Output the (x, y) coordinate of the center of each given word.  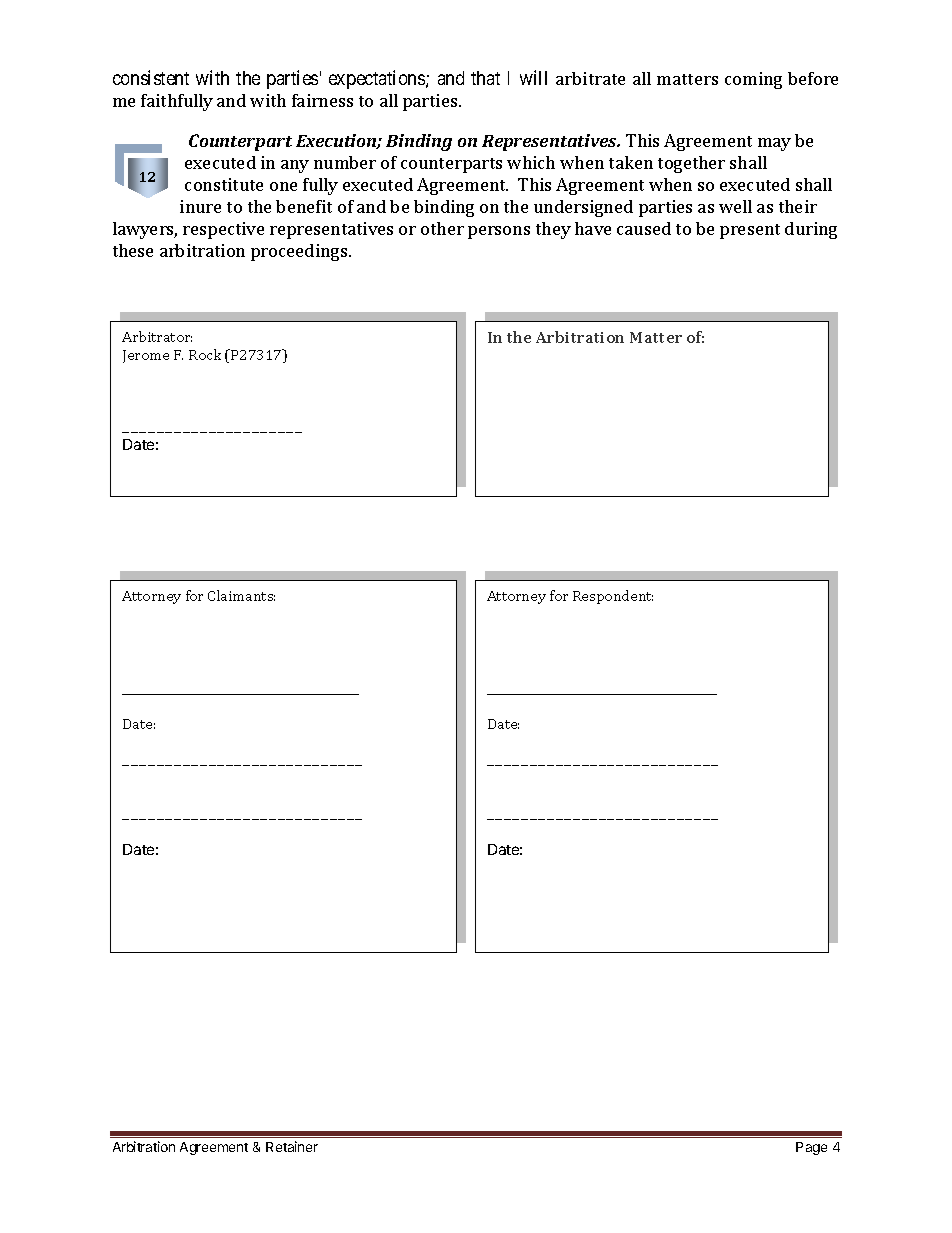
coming (753, 80)
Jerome (146, 356)
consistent (151, 77)
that (485, 78)
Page (811, 1148)
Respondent (613, 597)
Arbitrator (157, 336)
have (593, 228)
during (811, 230)
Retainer (292, 1146)
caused (644, 228)
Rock (205, 354)
